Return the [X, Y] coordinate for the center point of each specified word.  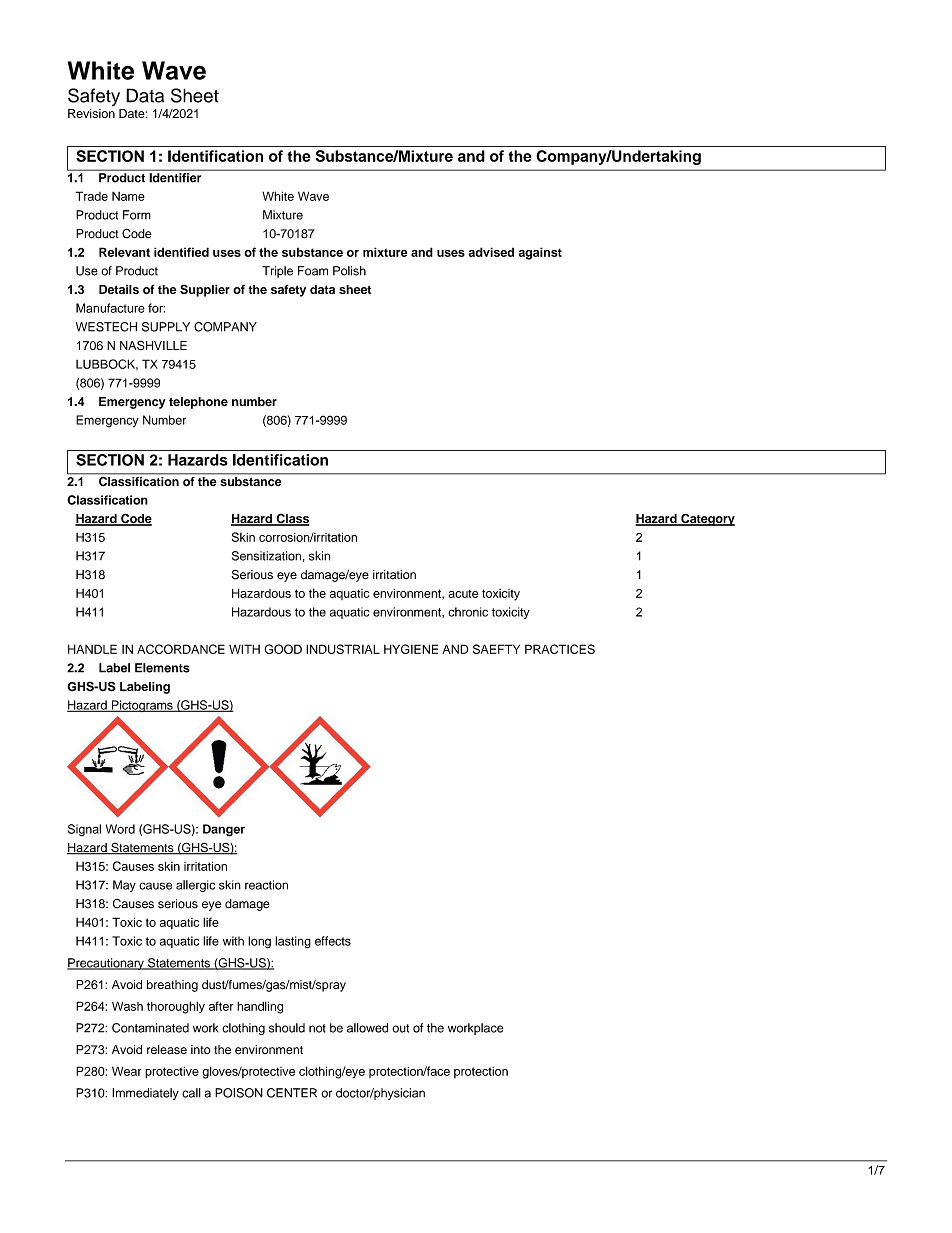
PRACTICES [560, 649]
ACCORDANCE [181, 649]
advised [491, 252]
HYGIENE [411, 649]
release [167, 1050]
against [540, 253]
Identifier [175, 177]
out [400, 1028]
